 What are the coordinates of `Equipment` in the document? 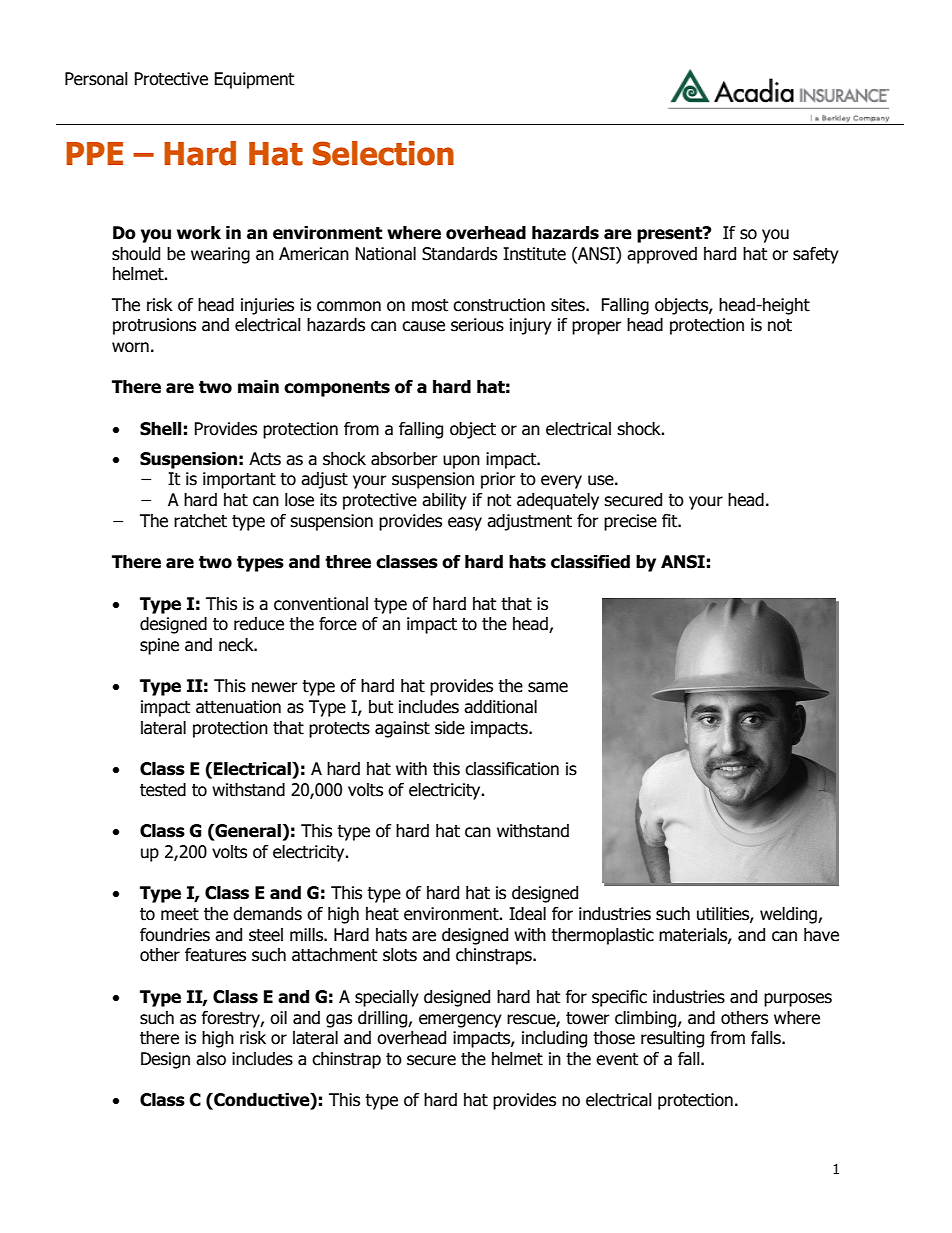 It's located at (254, 80).
